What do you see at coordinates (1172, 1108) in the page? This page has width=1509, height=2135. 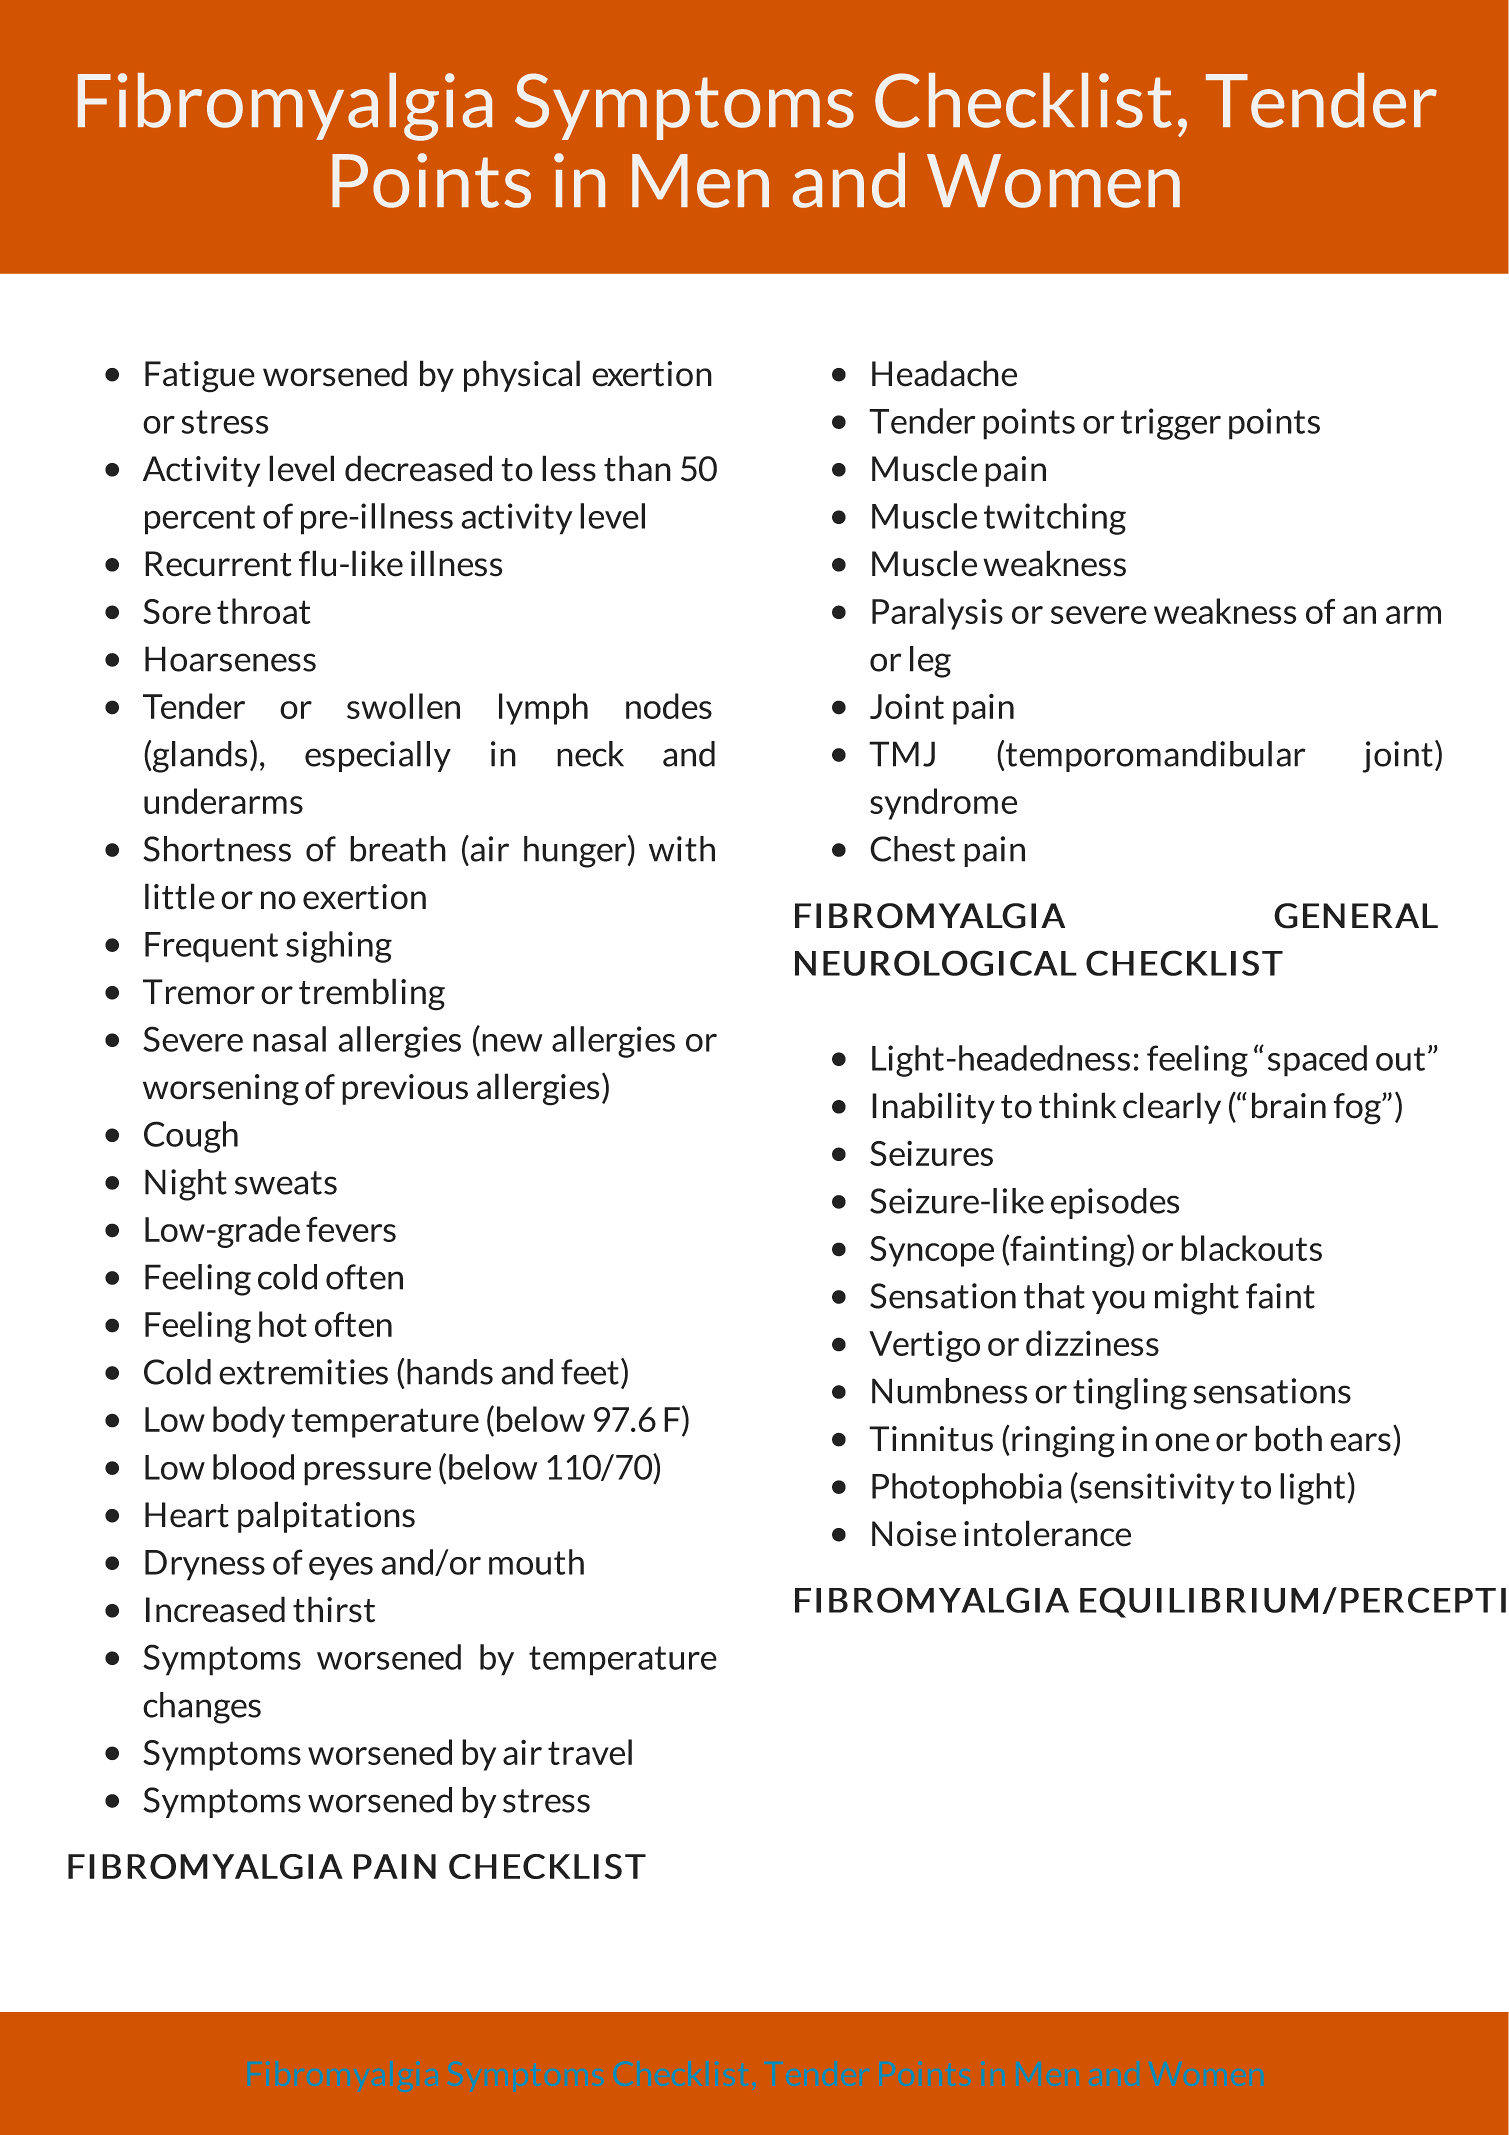 I see `clearly` at bounding box center [1172, 1108].
